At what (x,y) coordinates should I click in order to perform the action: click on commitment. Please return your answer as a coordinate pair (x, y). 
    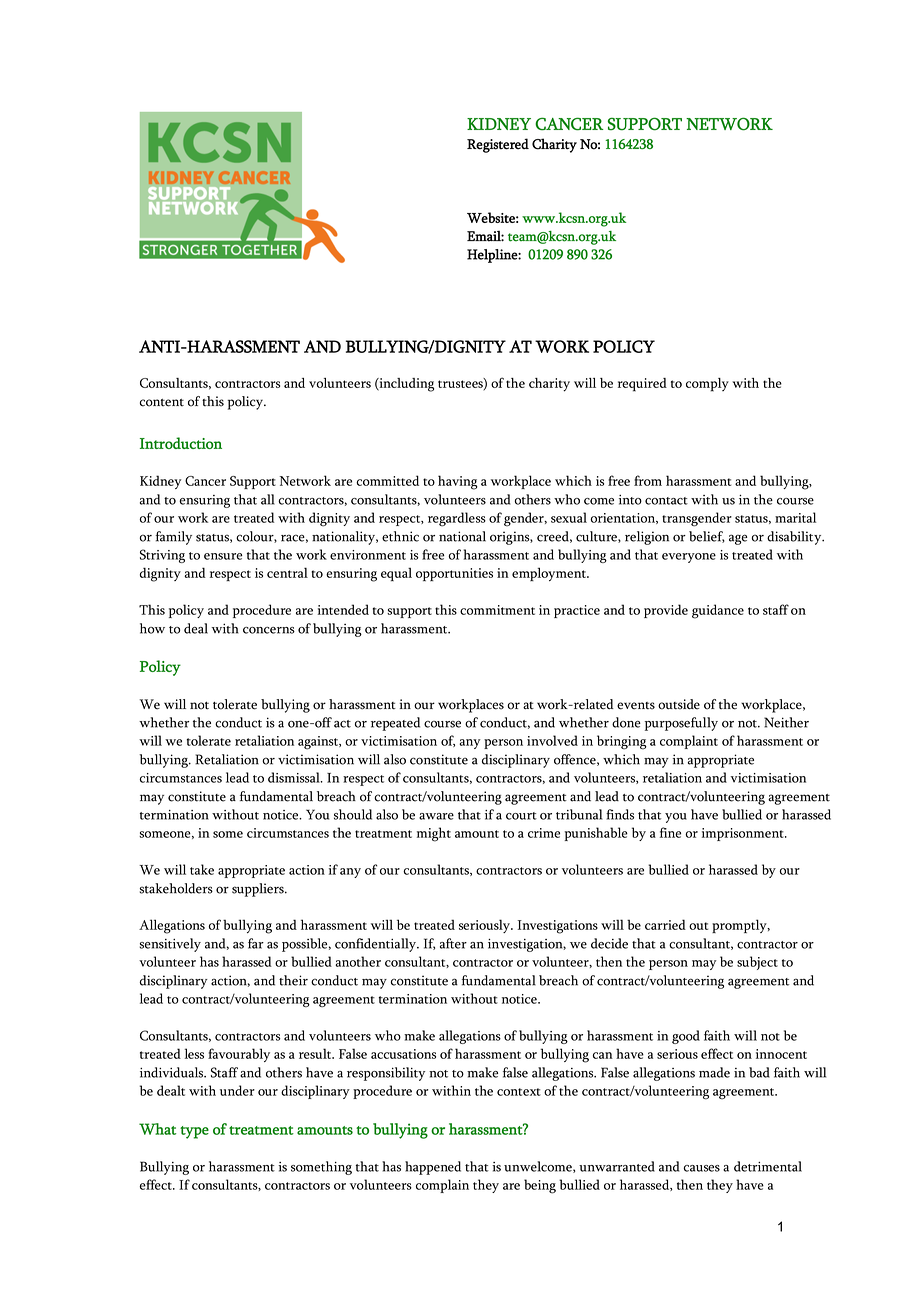
    Looking at the image, I should click on (497, 610).
